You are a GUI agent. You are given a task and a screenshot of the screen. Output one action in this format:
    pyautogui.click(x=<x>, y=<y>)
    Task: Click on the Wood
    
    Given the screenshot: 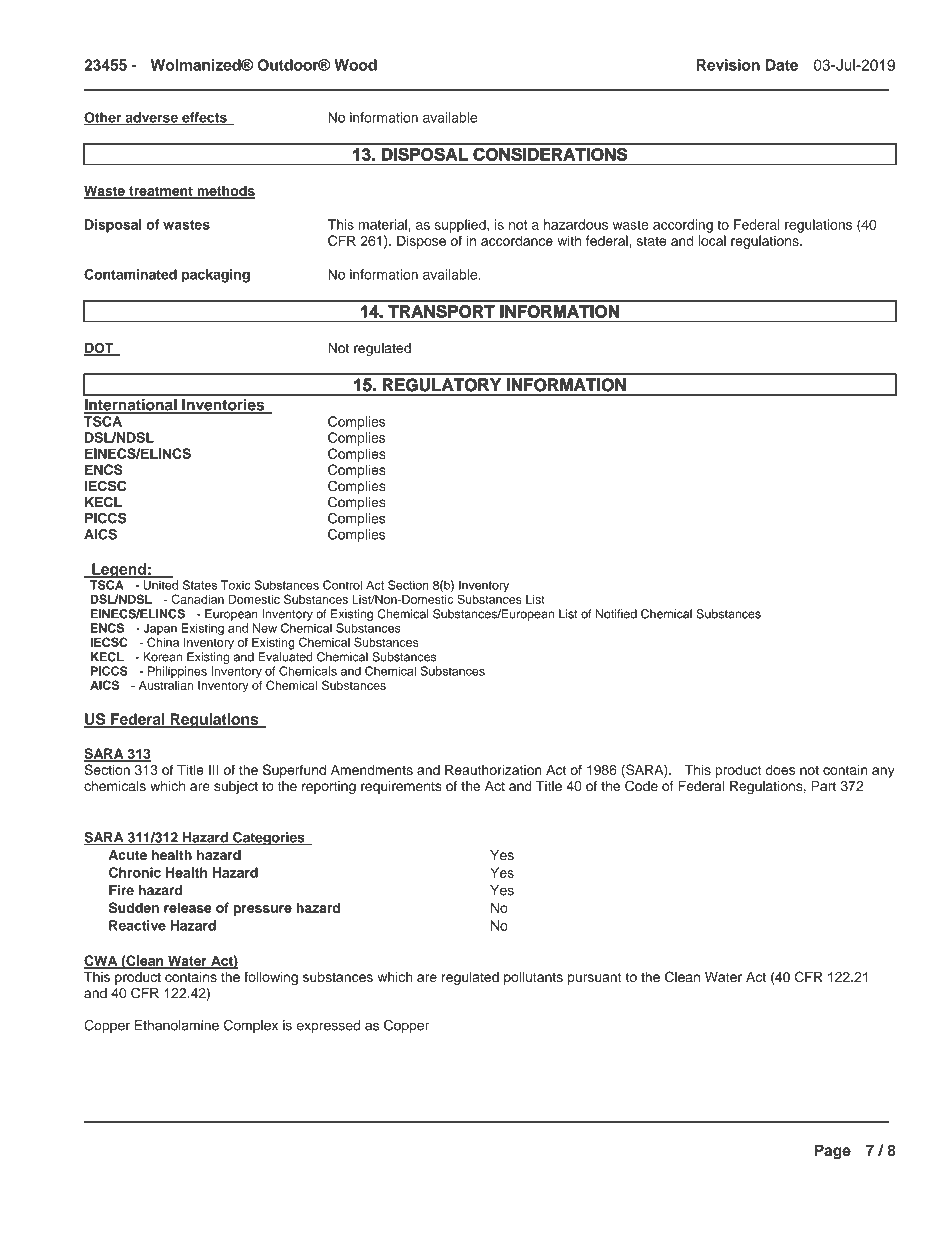 What is the action you would take?
    pyautogui.click(x=355, y=65)
